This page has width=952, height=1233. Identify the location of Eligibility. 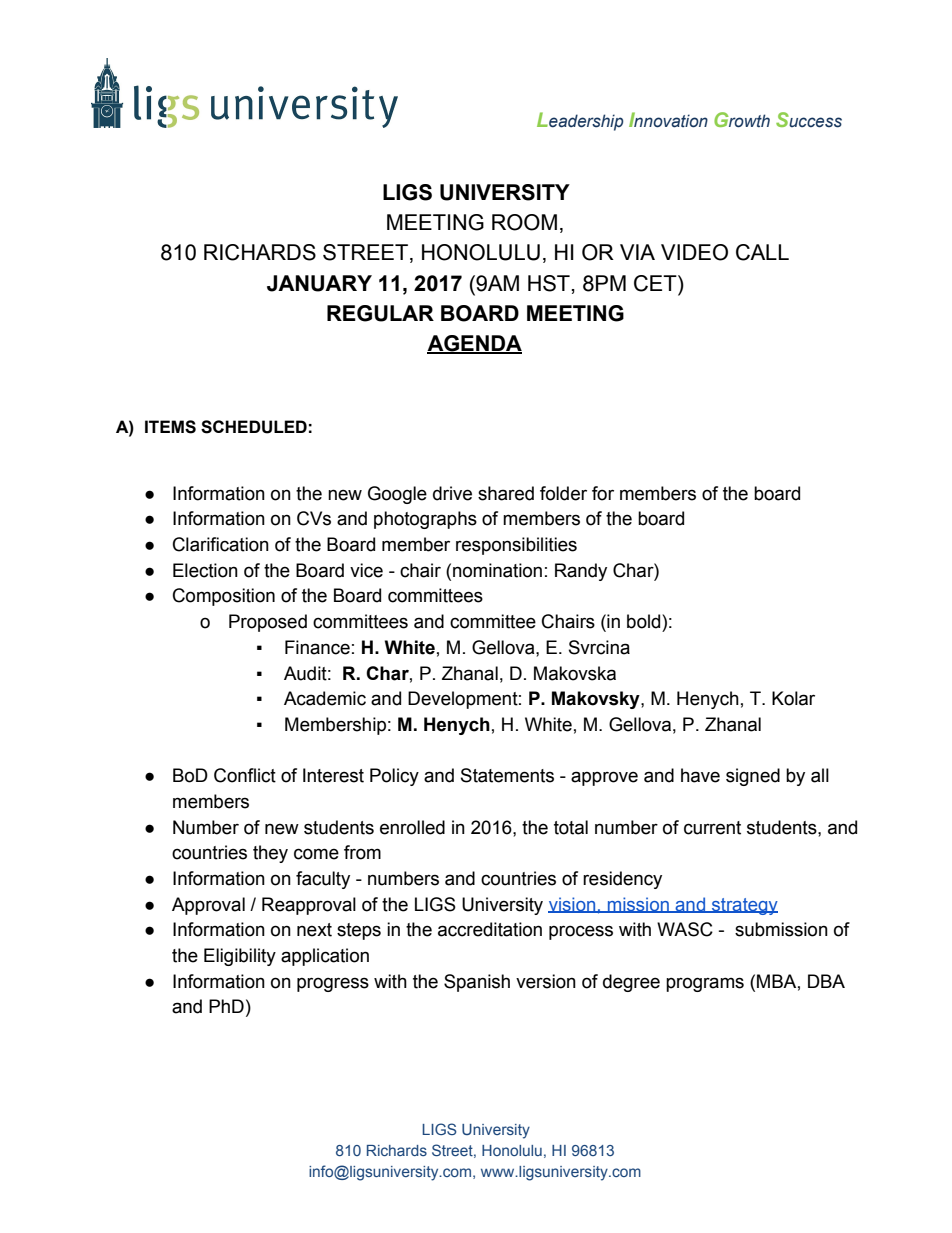
(240, 957).
